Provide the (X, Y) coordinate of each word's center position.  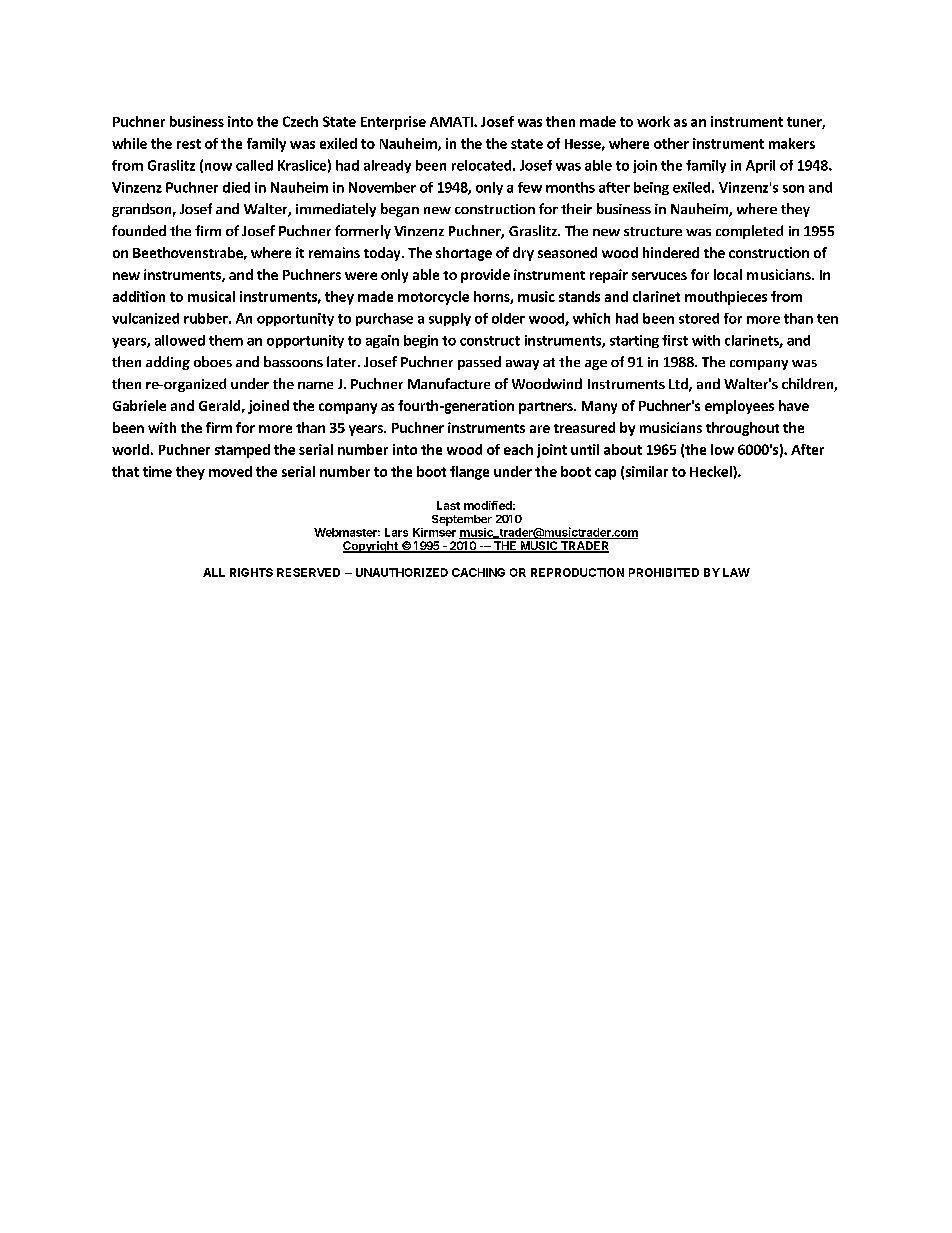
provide (485, 276)
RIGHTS (251, 572)
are (540, 429)
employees (739, 407)
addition (139, 296)
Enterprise (393, 123)
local (728, 274)
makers (792, 143)
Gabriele (139, 405)
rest (189, 144)
